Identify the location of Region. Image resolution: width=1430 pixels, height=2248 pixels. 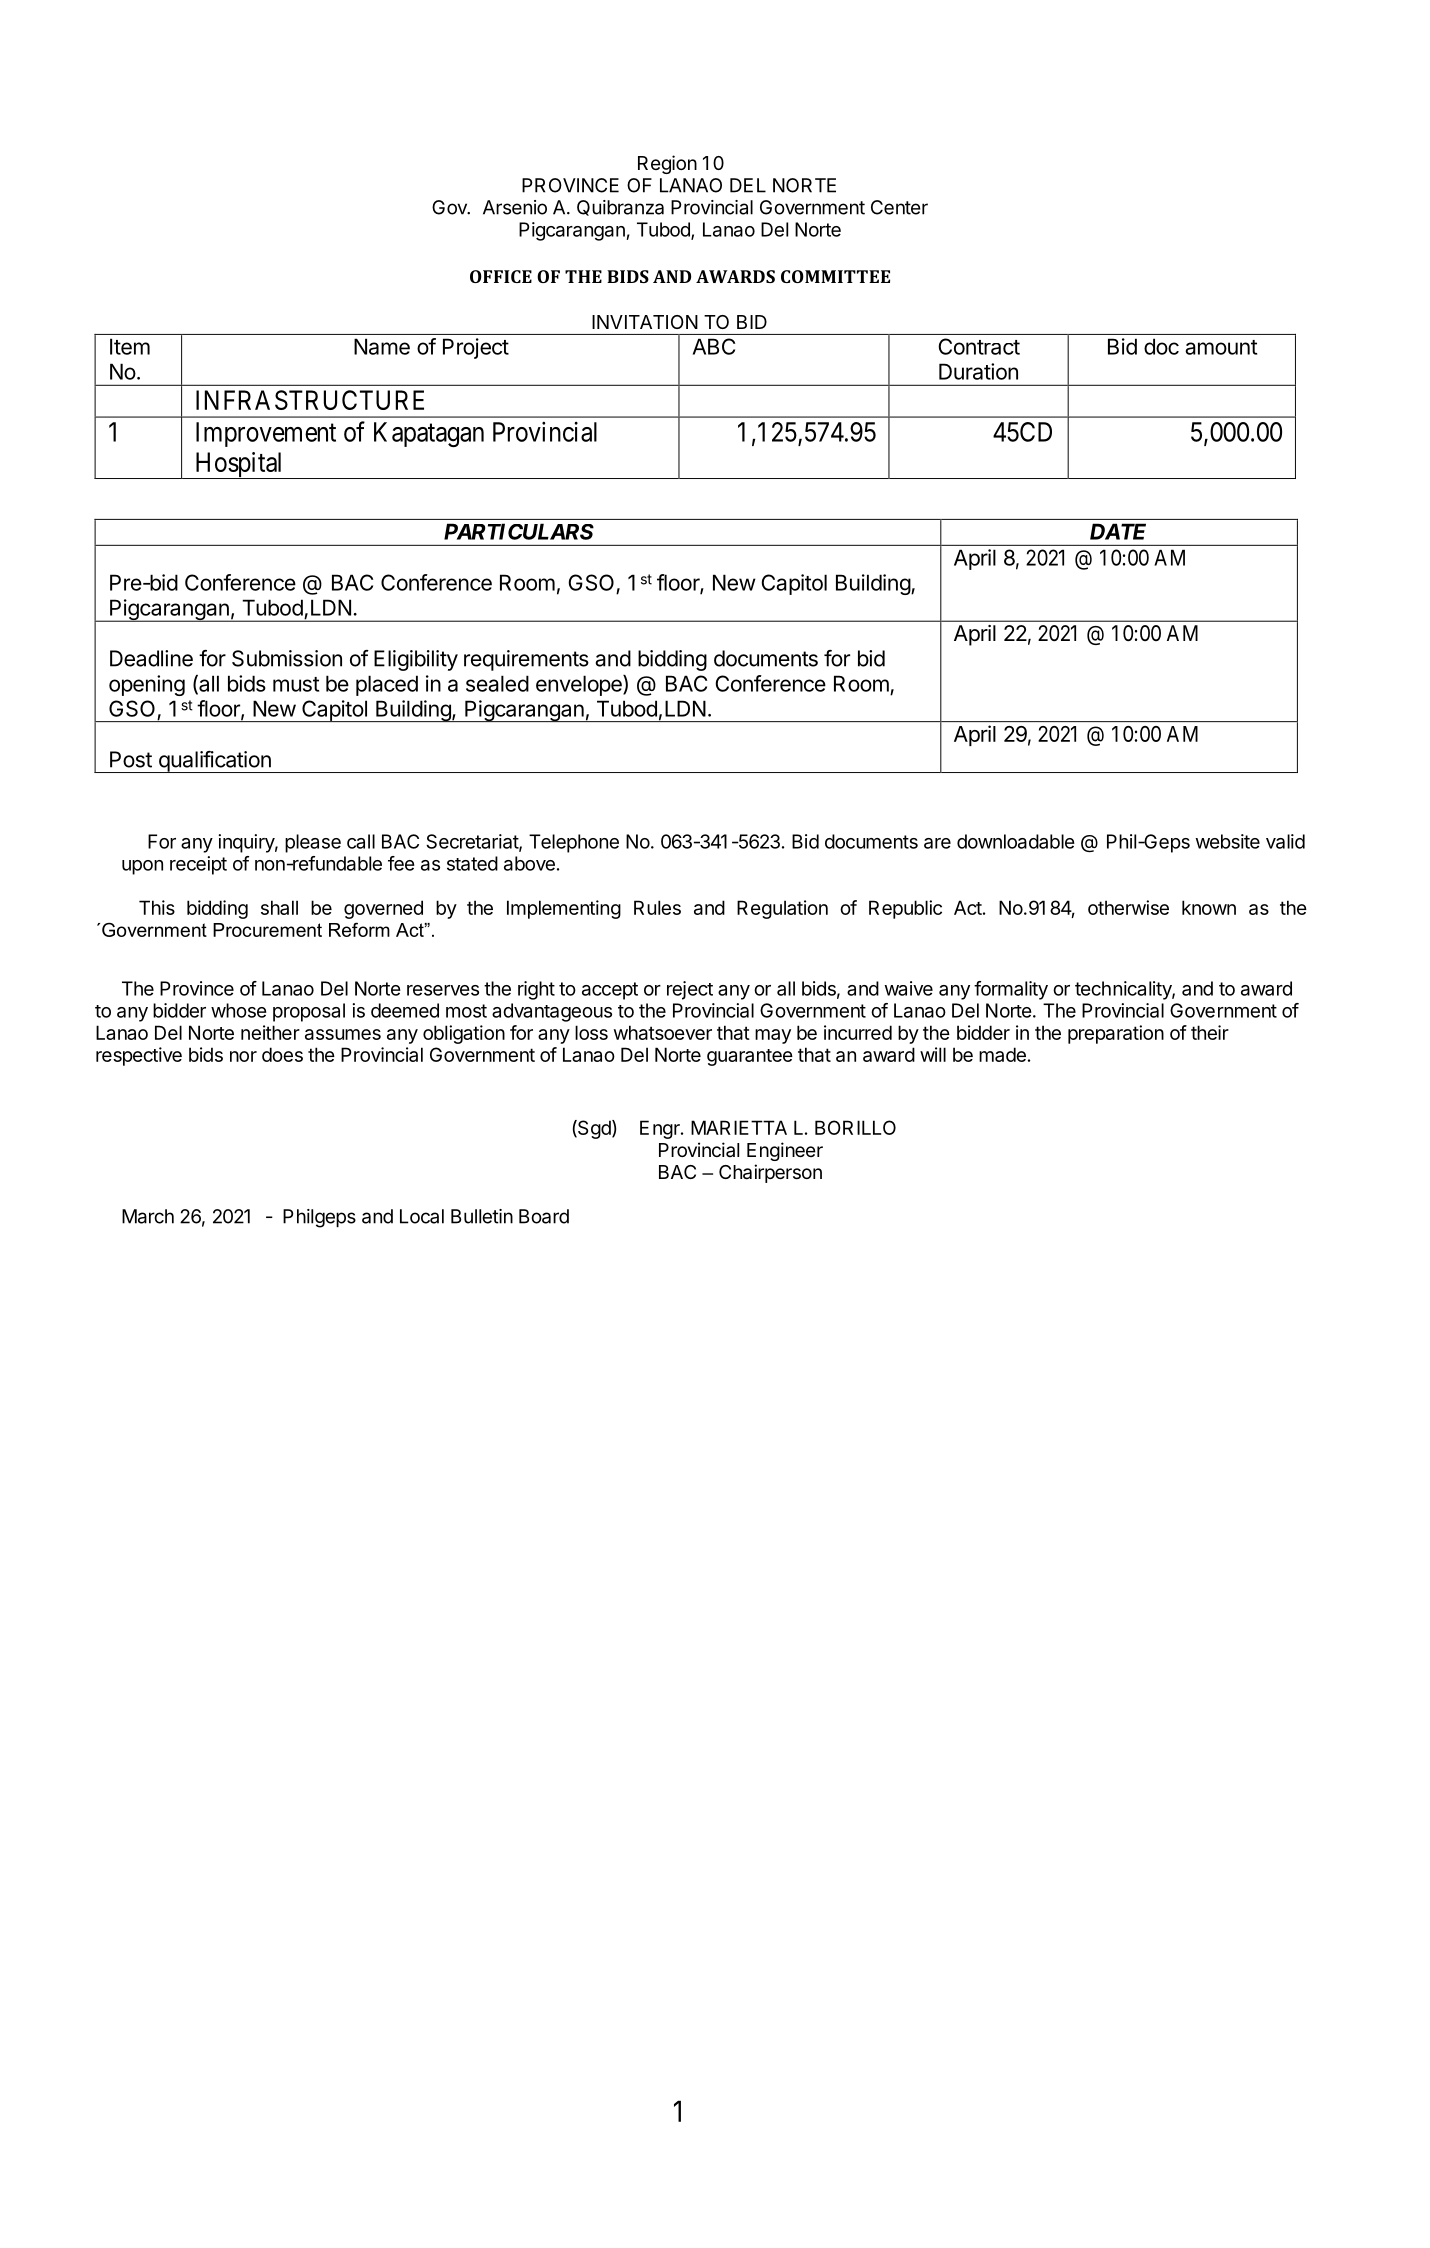
(667, 164).
